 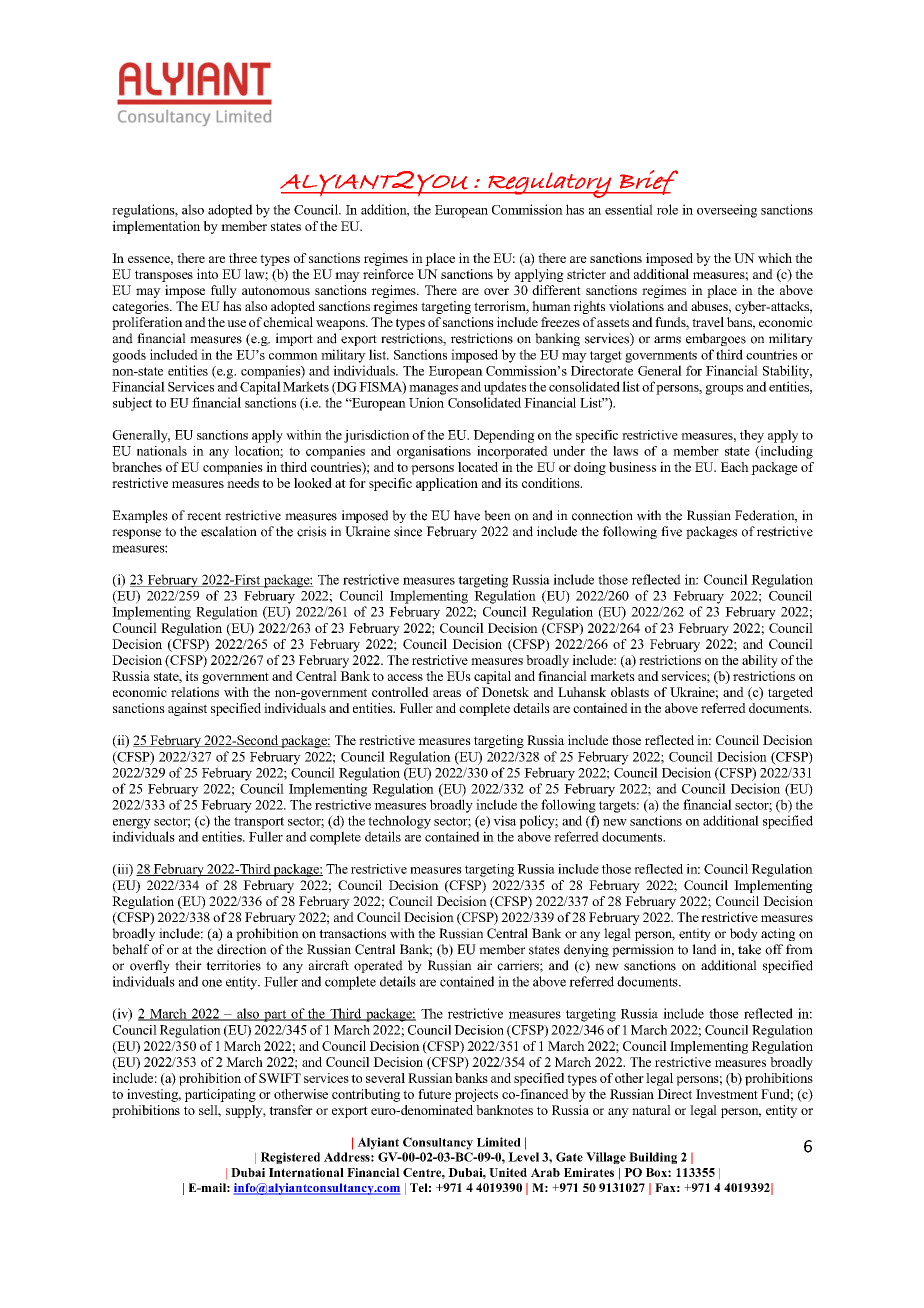 What do you see at coordinates (582, 692) in the image?
I see `Luhansk` at bounding box center [582, 692].
